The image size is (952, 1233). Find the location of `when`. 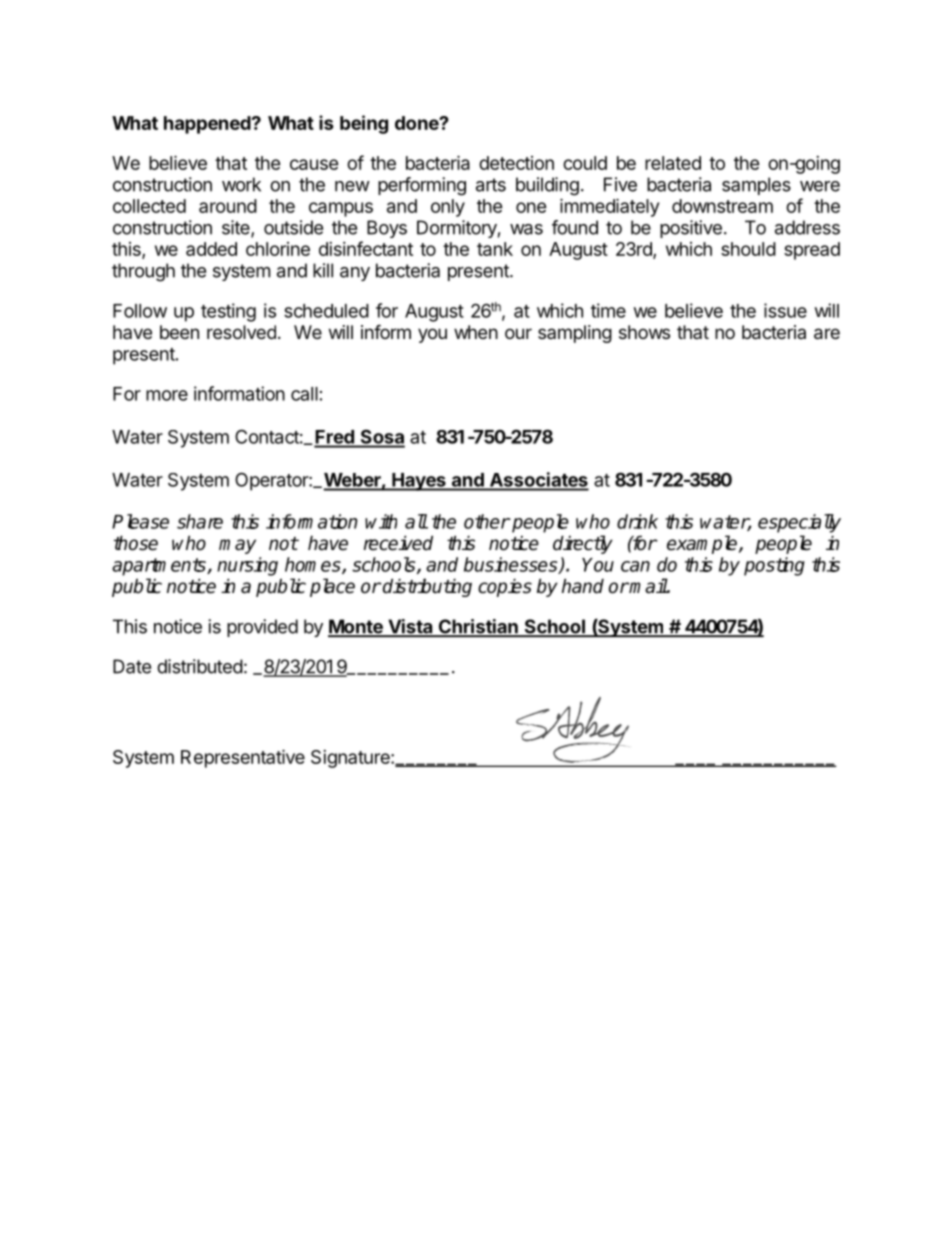

when is located at coordinates (476, 332).
